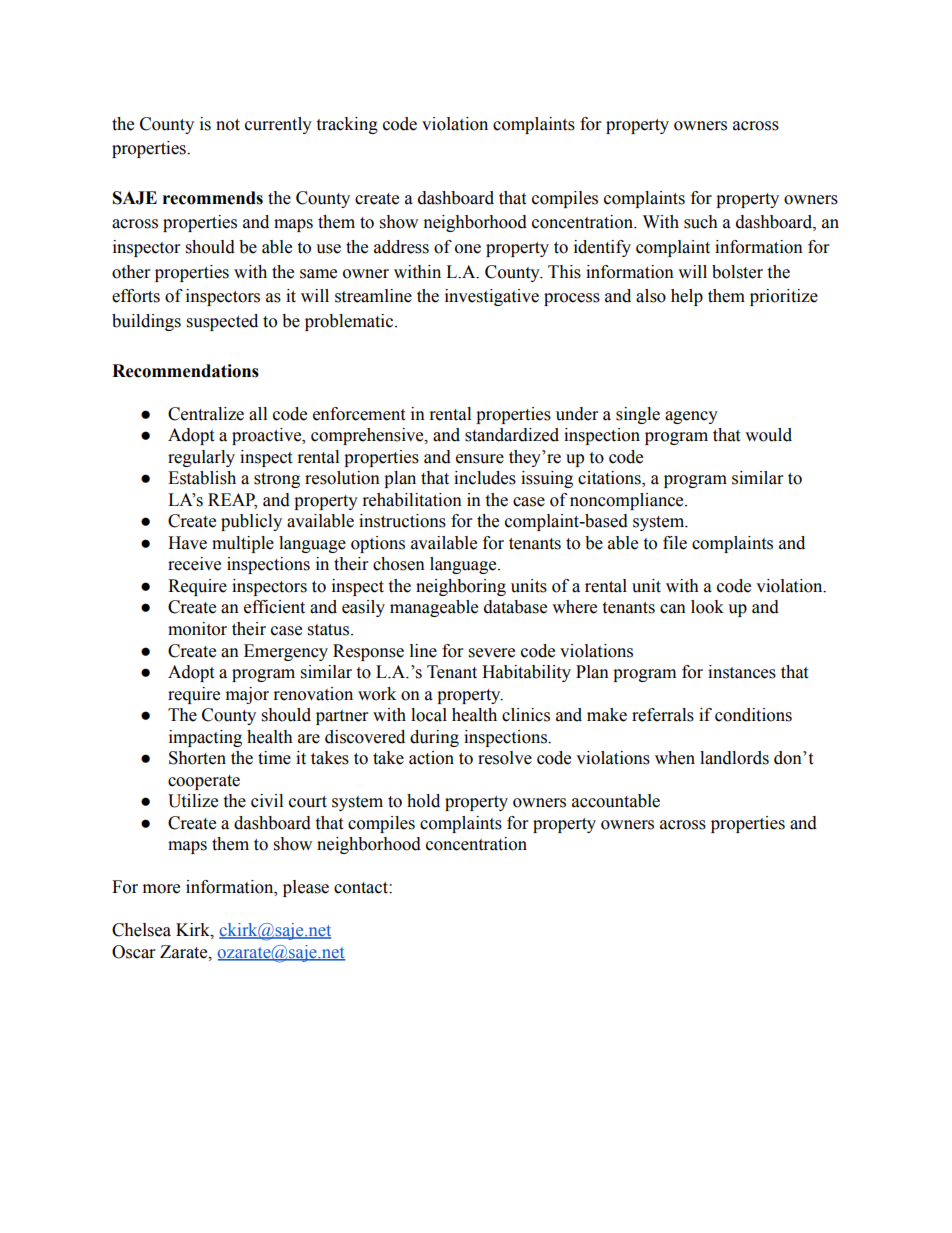  What do you see at coordinates (675, 543) in the page?
I see `file` at bounding box center [675, 543].
